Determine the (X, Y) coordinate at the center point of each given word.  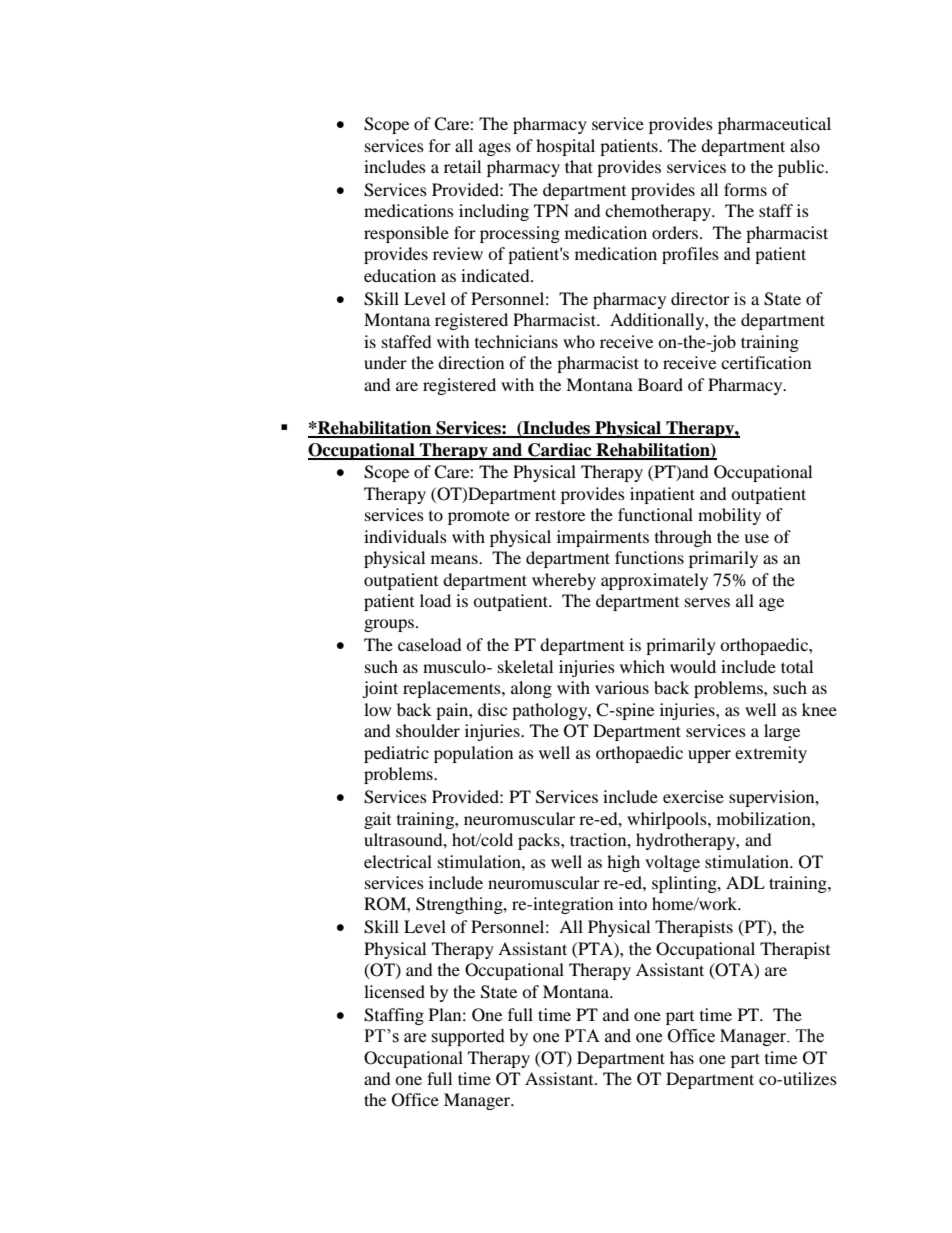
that (579, 166)
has (682, 1057)
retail (462, 166)
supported (468, 1037)
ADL (745, 882)
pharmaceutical (774, 125)
